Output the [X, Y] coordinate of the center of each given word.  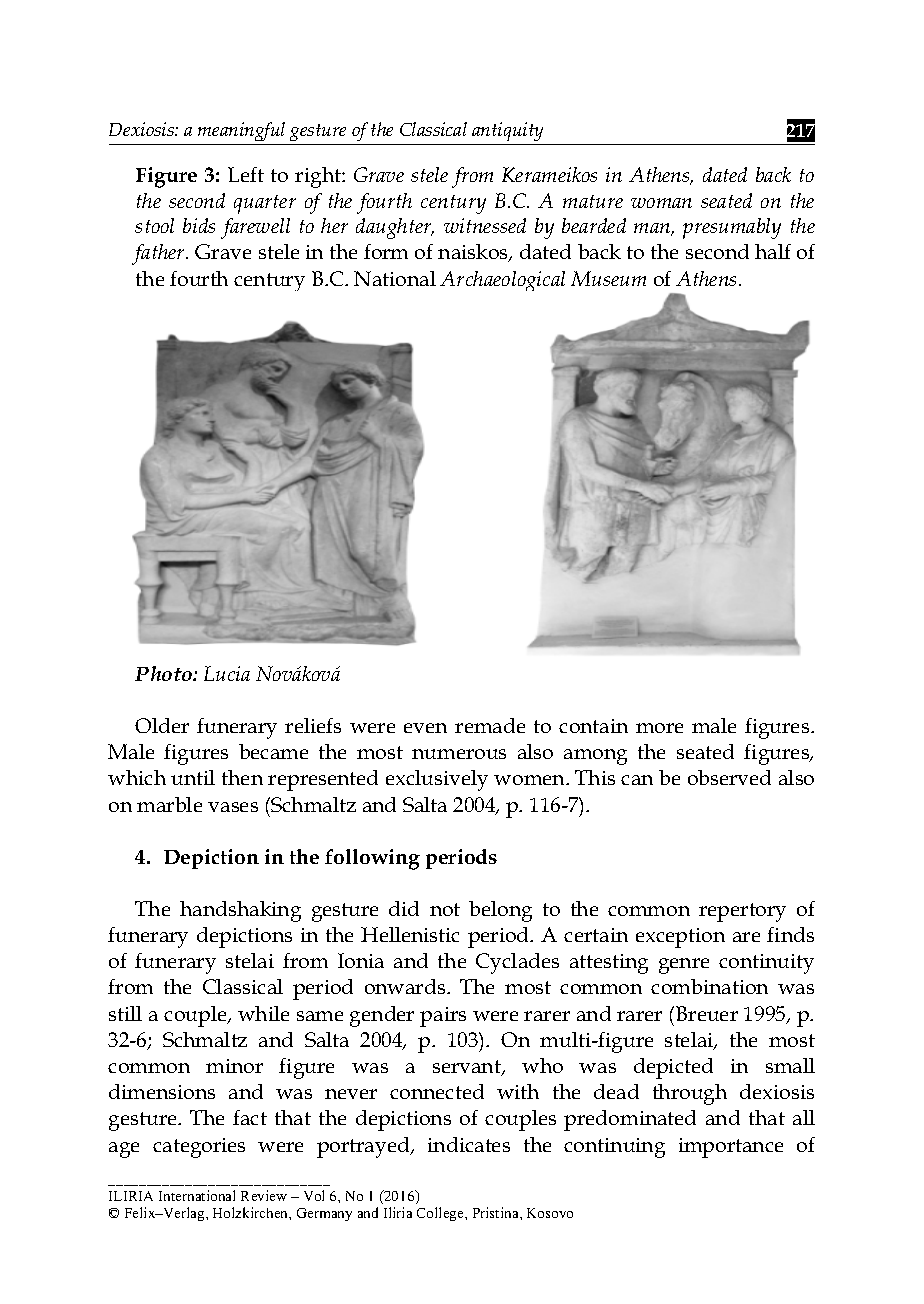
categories [199, 1148]
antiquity [507, 131]
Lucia [227, 673]
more [659, 728]
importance [731, 1148]
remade [490, 725]
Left [246, 174]
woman [661, 203]
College [441, 1214]
